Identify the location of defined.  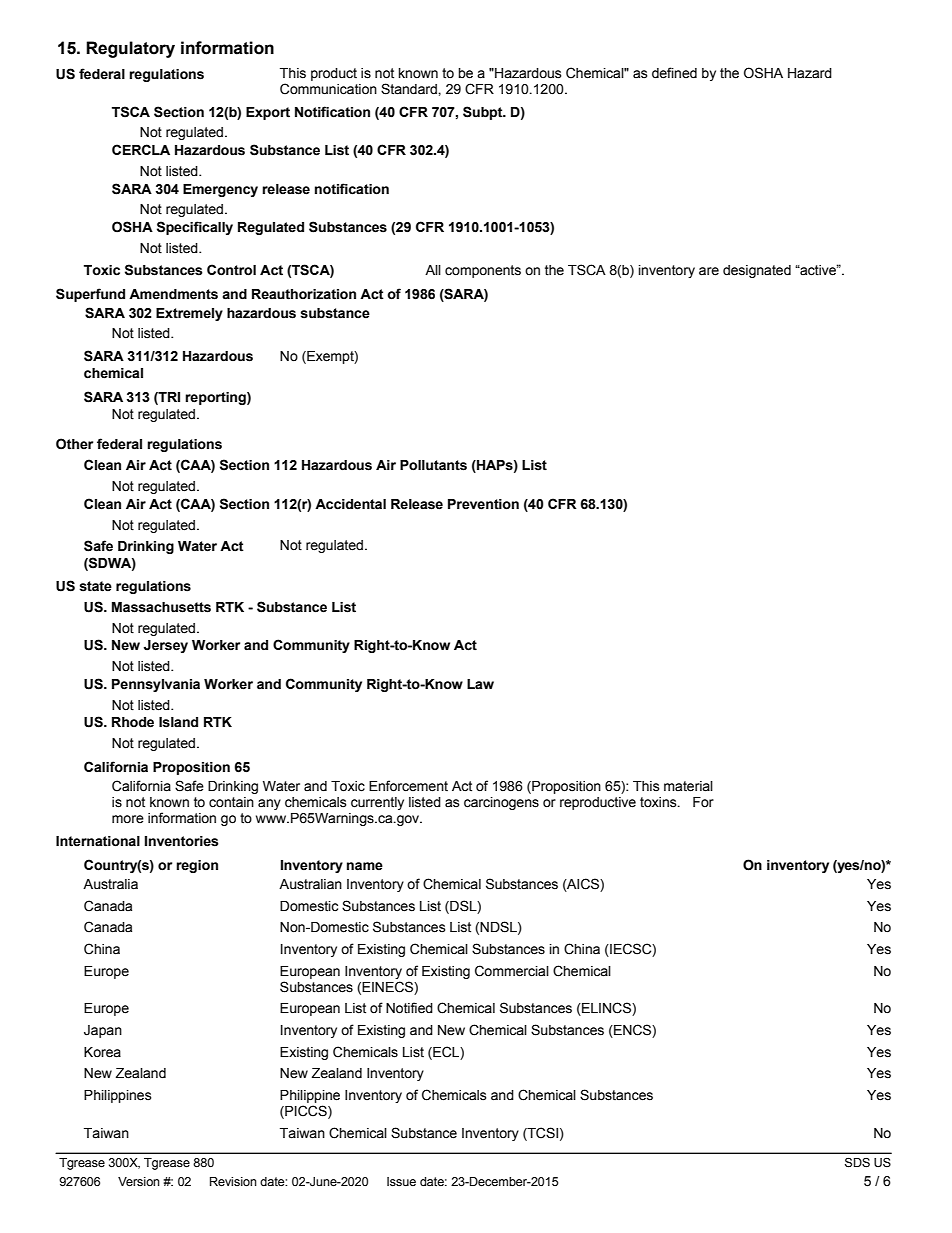
(674, 73).
